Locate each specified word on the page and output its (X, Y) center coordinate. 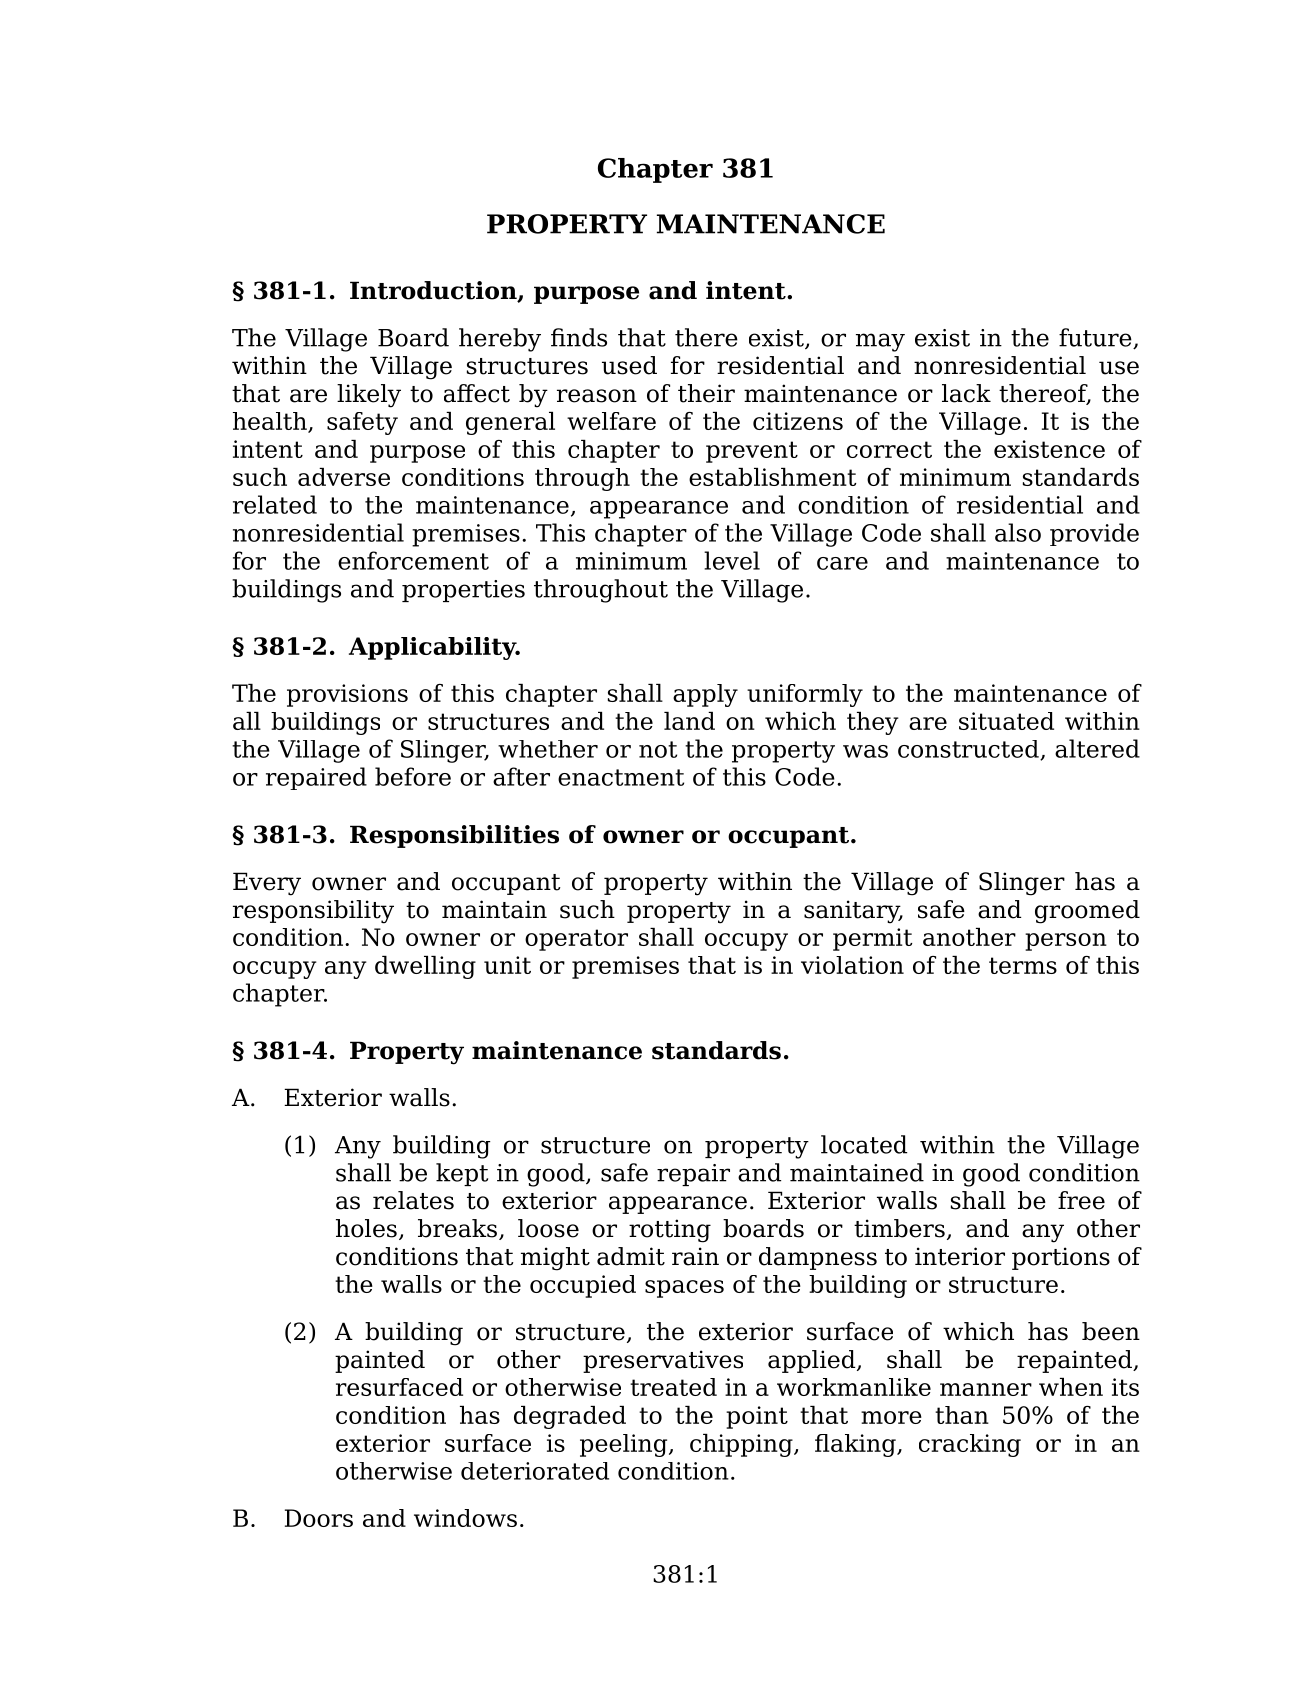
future (1096, 338)
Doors (319, 1518)
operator (576, 940)
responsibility (313, 912)
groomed (1087, 912)
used (629, 365)
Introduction (434, 291)
